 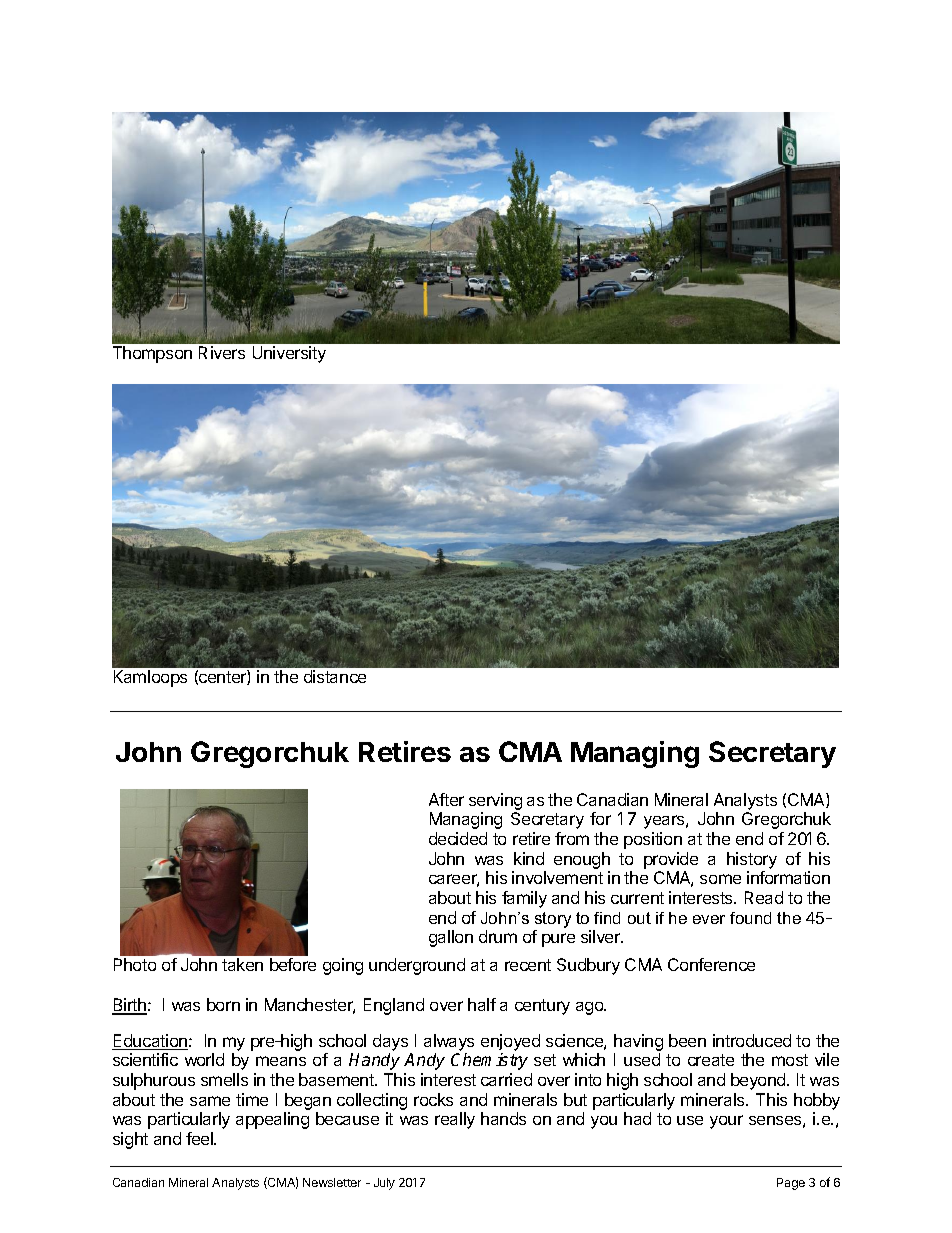 I want to click on position, so click(x=653, y=840).
